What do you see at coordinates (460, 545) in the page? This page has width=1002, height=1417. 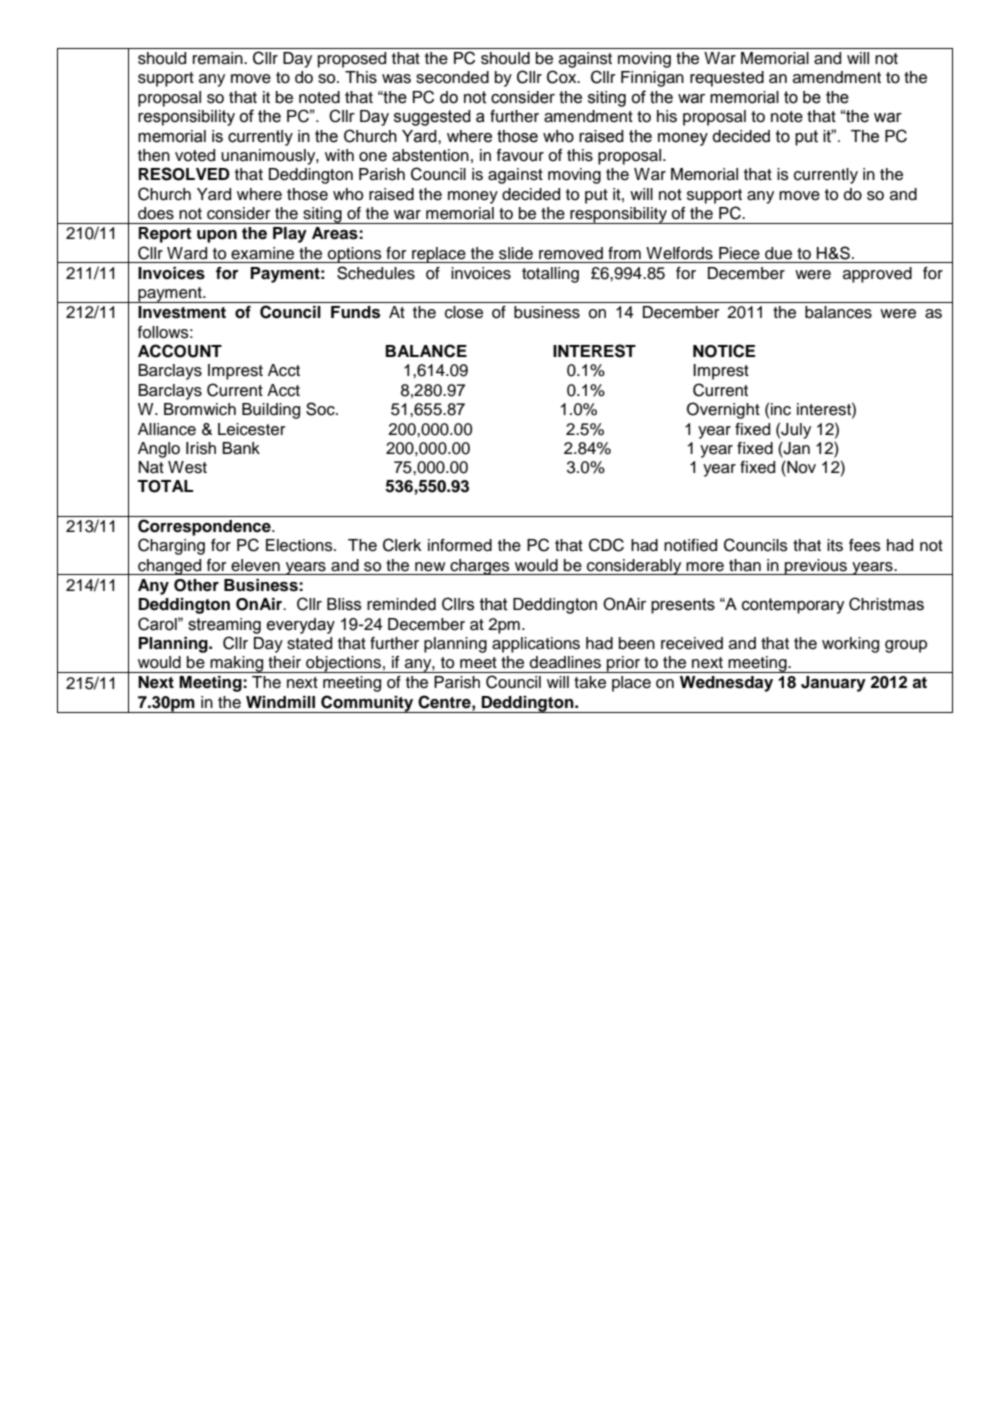 I see `informed` at bounding box center [460, 545].
